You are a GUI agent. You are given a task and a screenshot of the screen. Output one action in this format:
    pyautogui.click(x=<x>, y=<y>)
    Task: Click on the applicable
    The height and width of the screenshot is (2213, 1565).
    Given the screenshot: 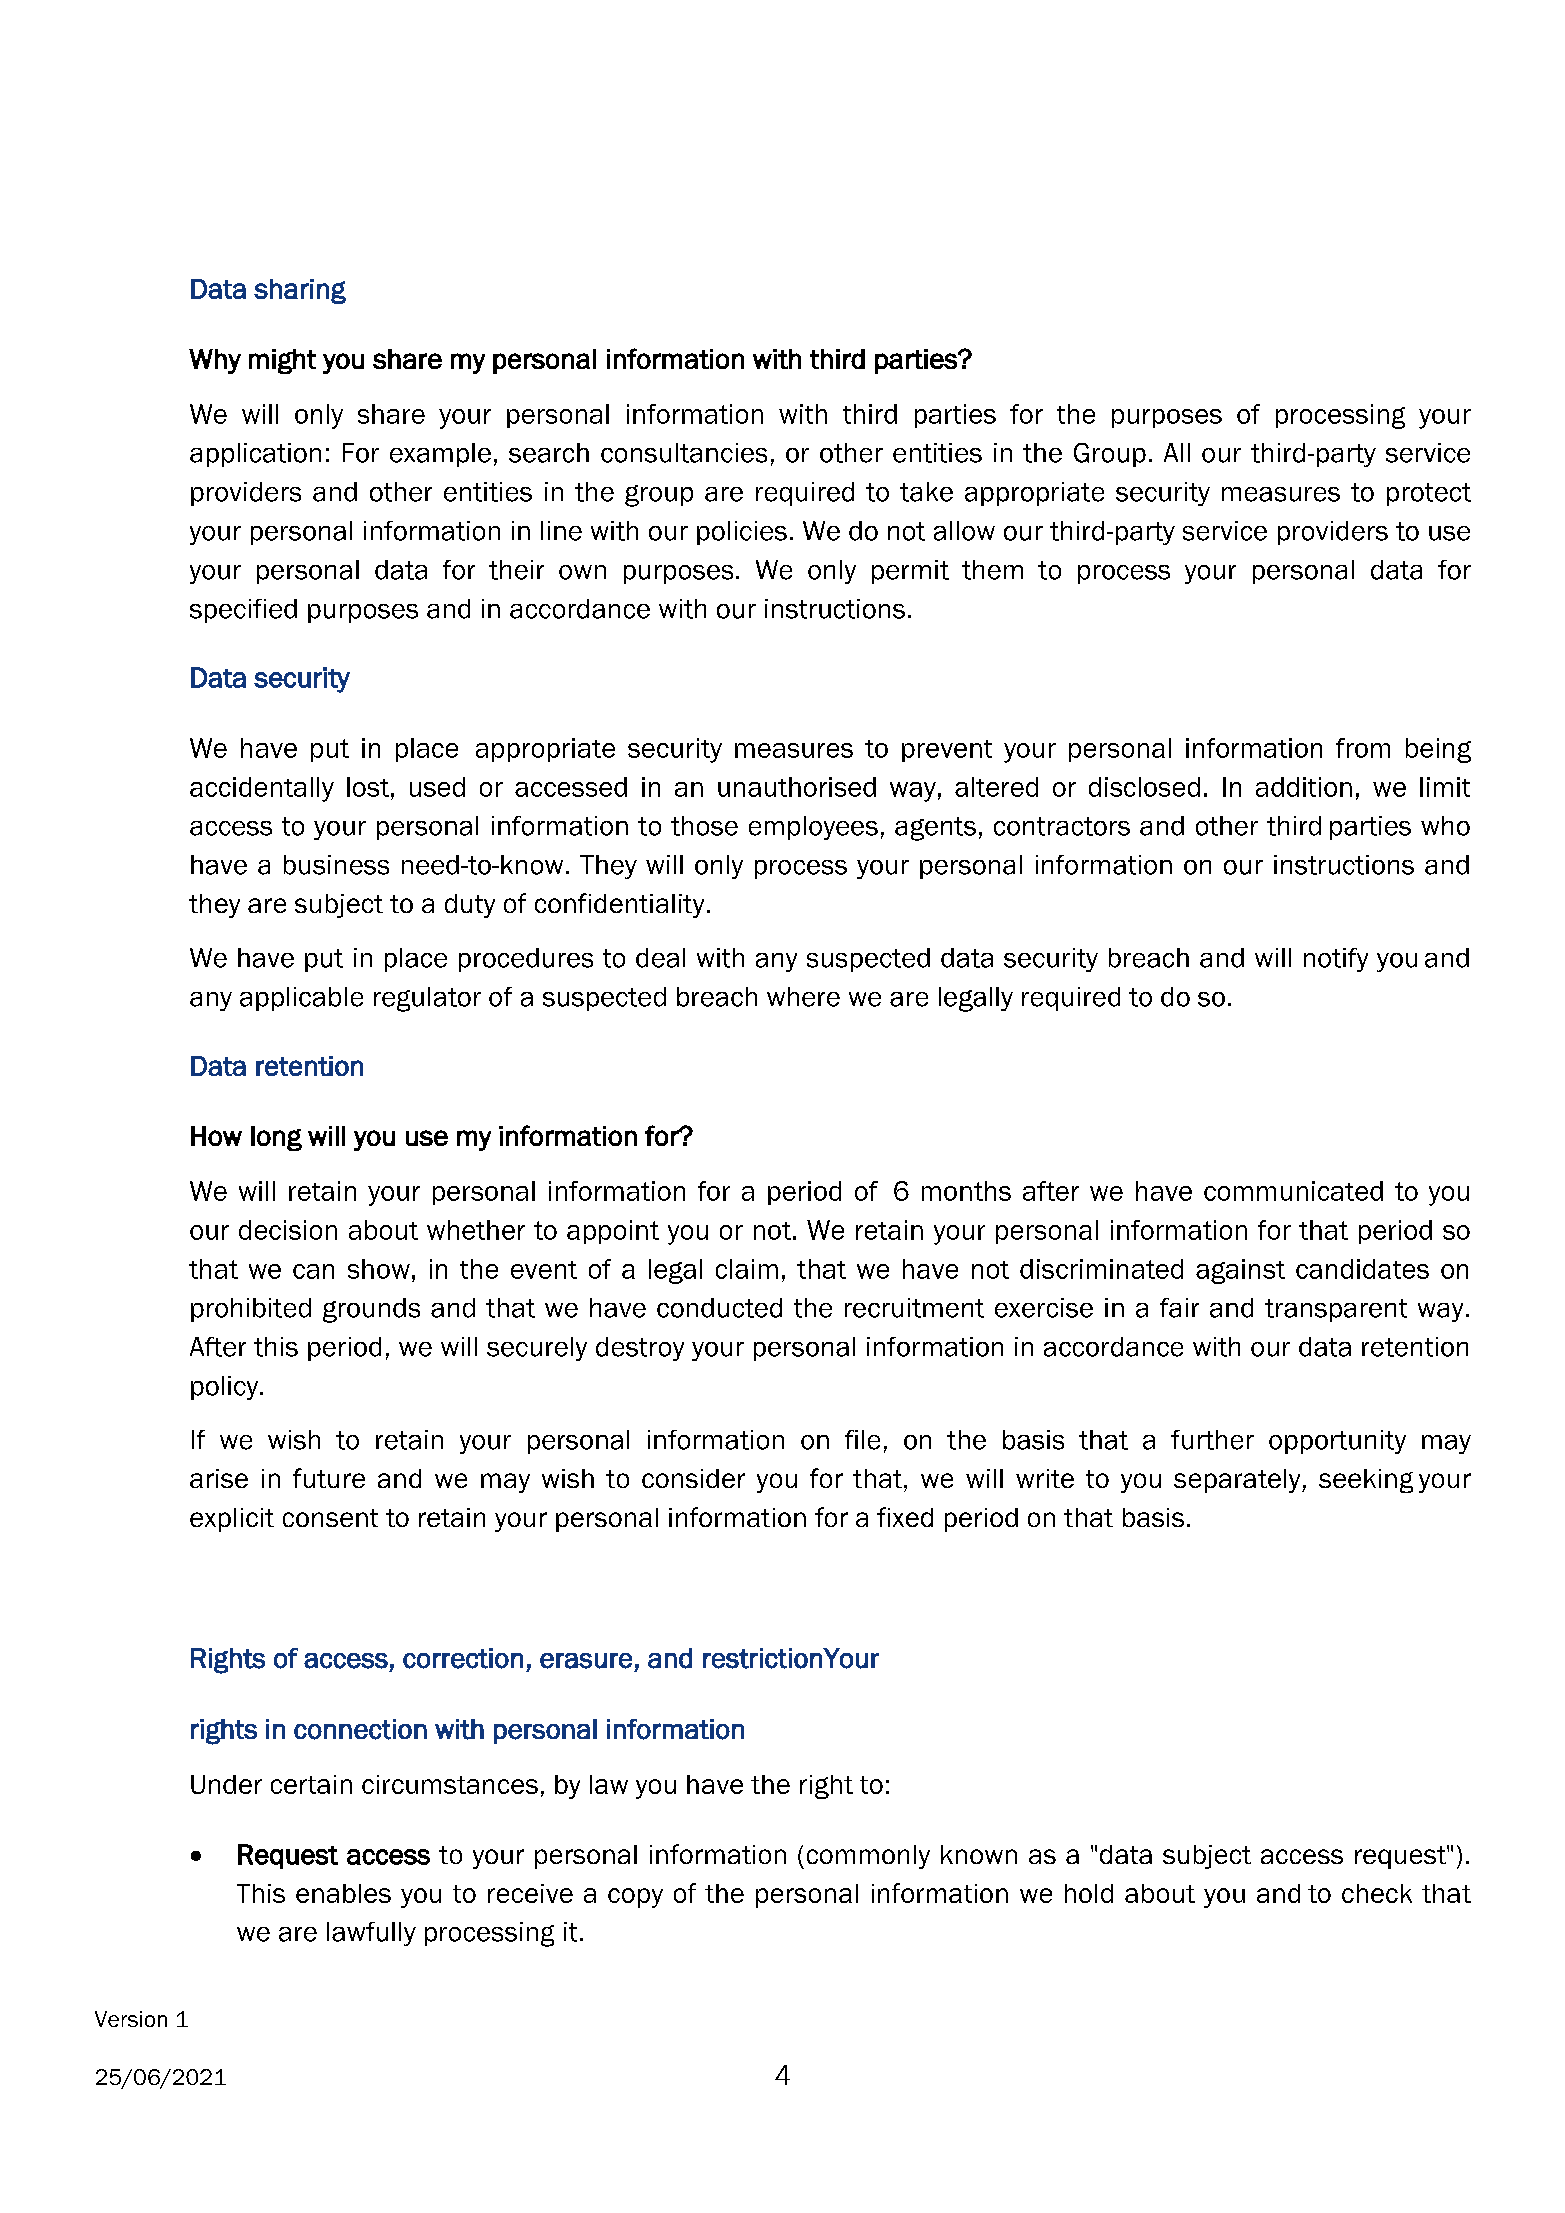 What is the action you would take?
    pyautogui.click(x=301, y=999)
